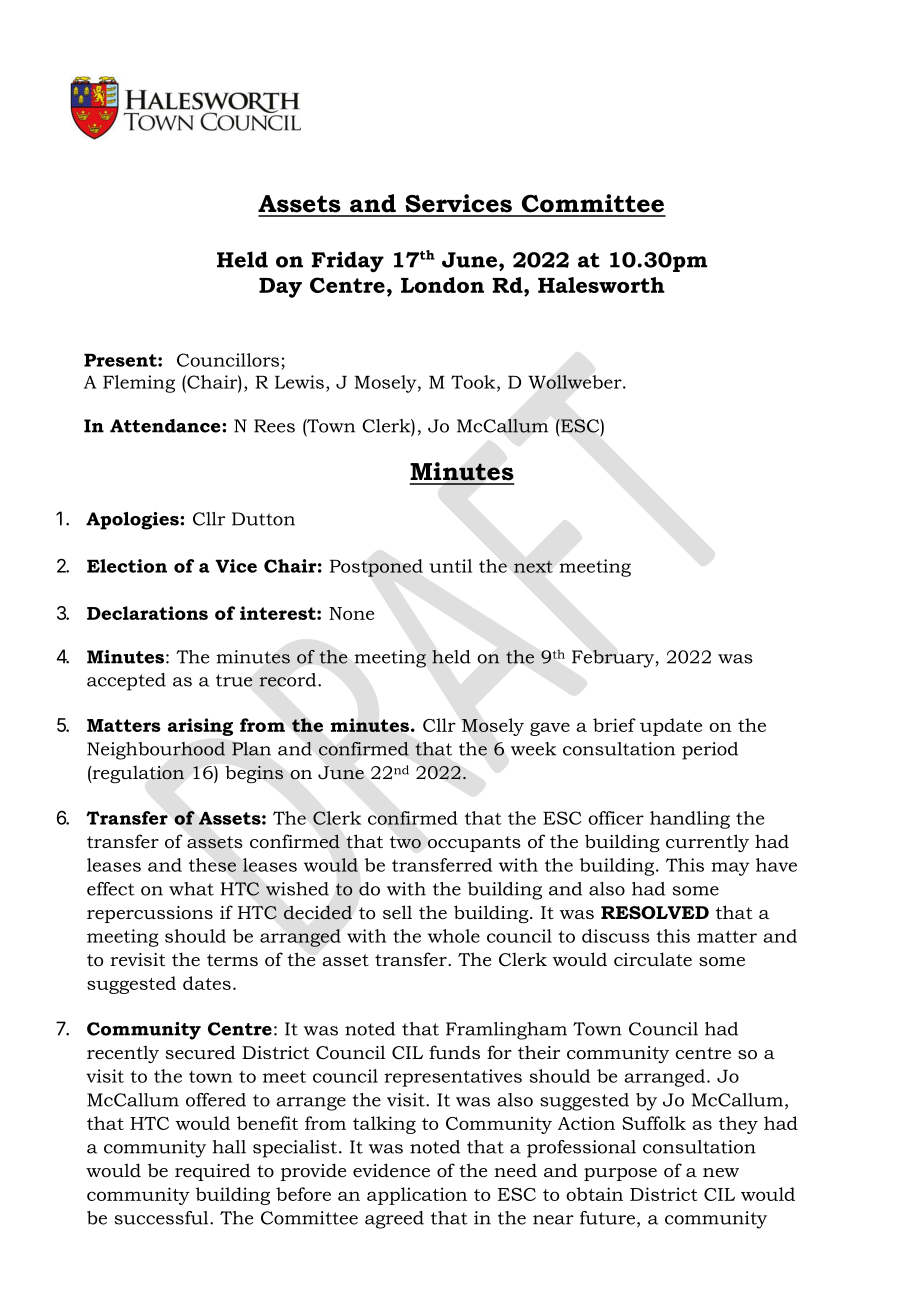 The height and width of the screenshot is (1308, 924). Describe the element at coordinates (213, 1172) in the screenshot. I see `required` at that location.
